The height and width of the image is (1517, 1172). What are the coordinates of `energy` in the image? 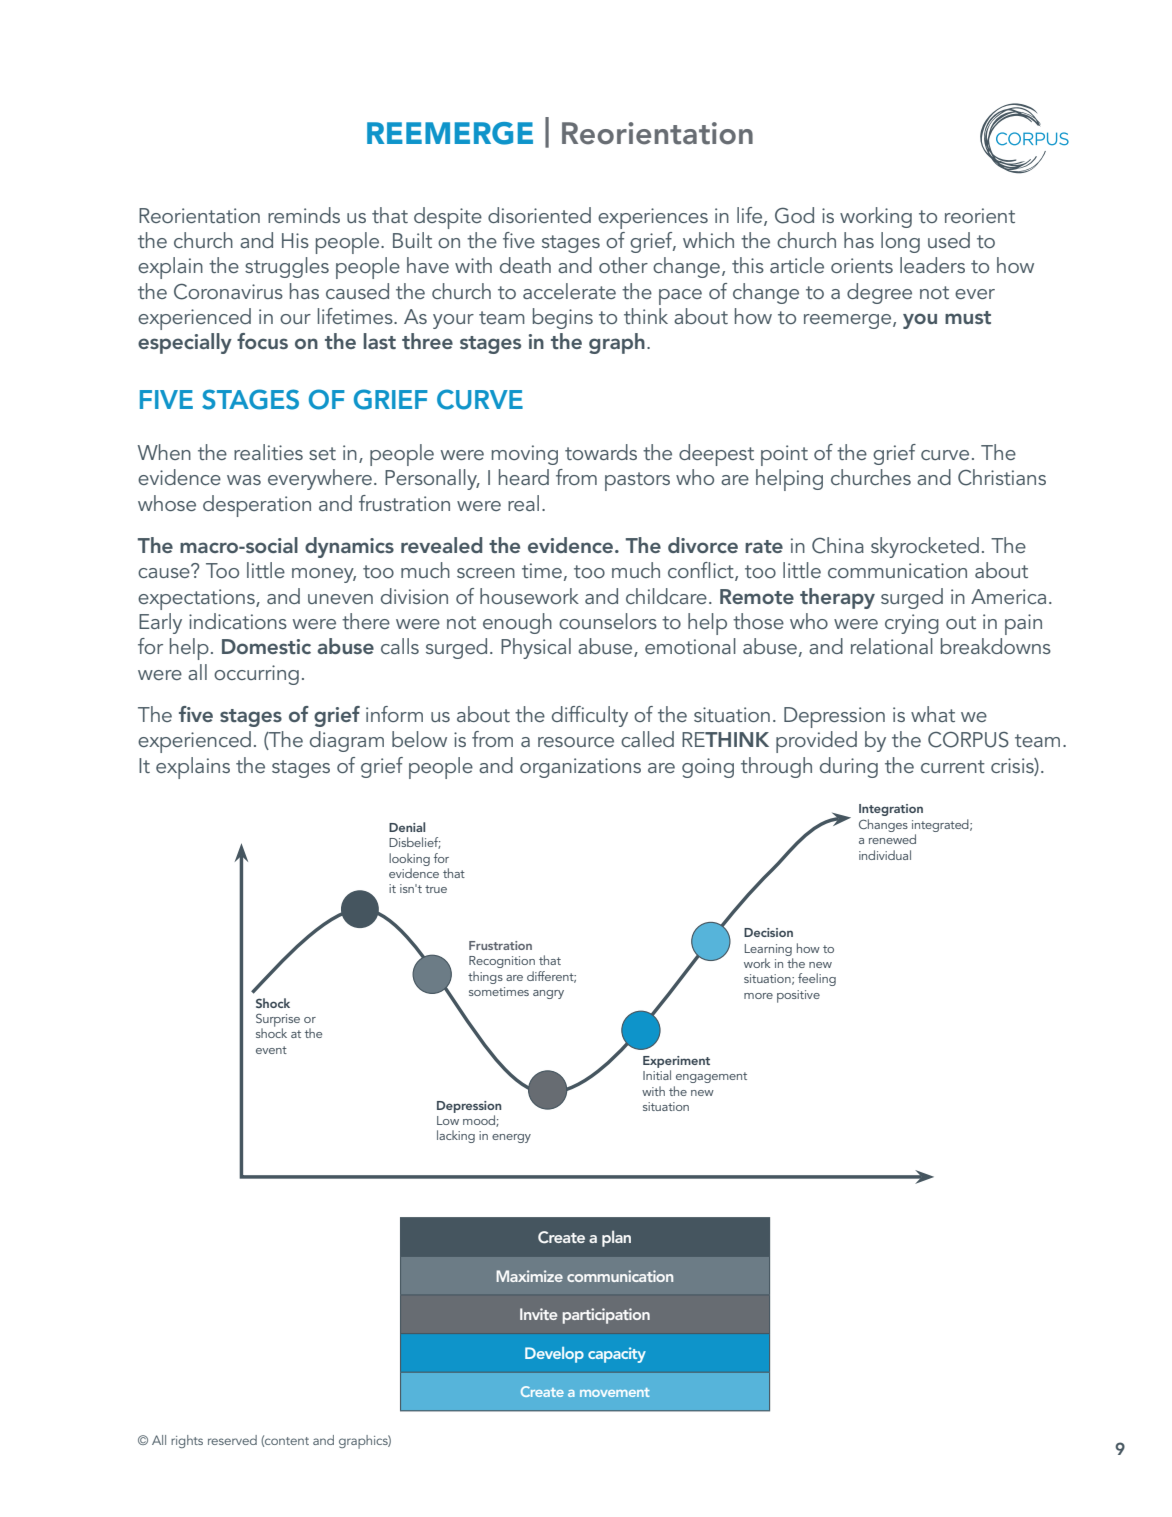 It's located at (511, 1138).
